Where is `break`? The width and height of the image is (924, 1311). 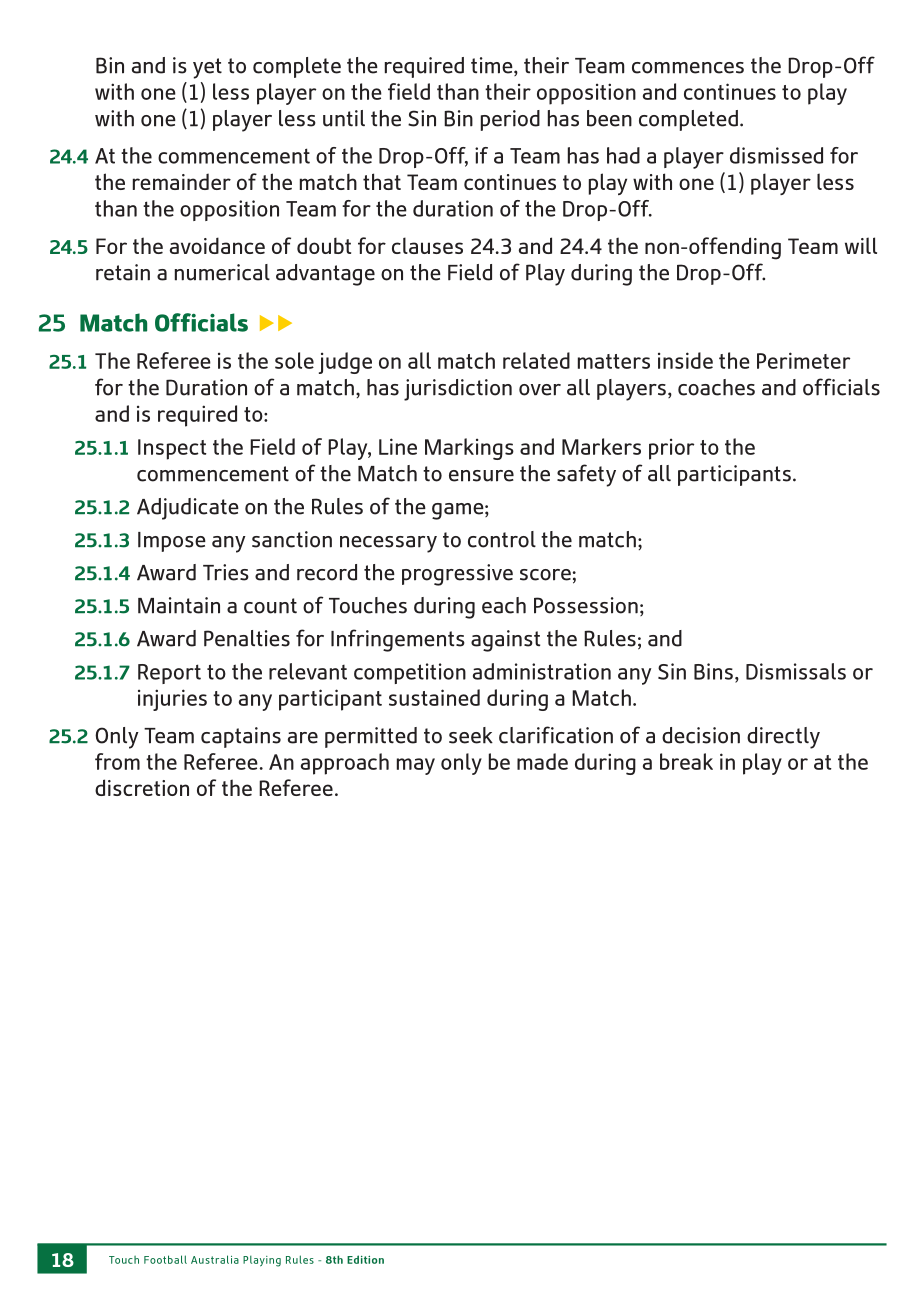
break is located at coordinates (686, 761).
